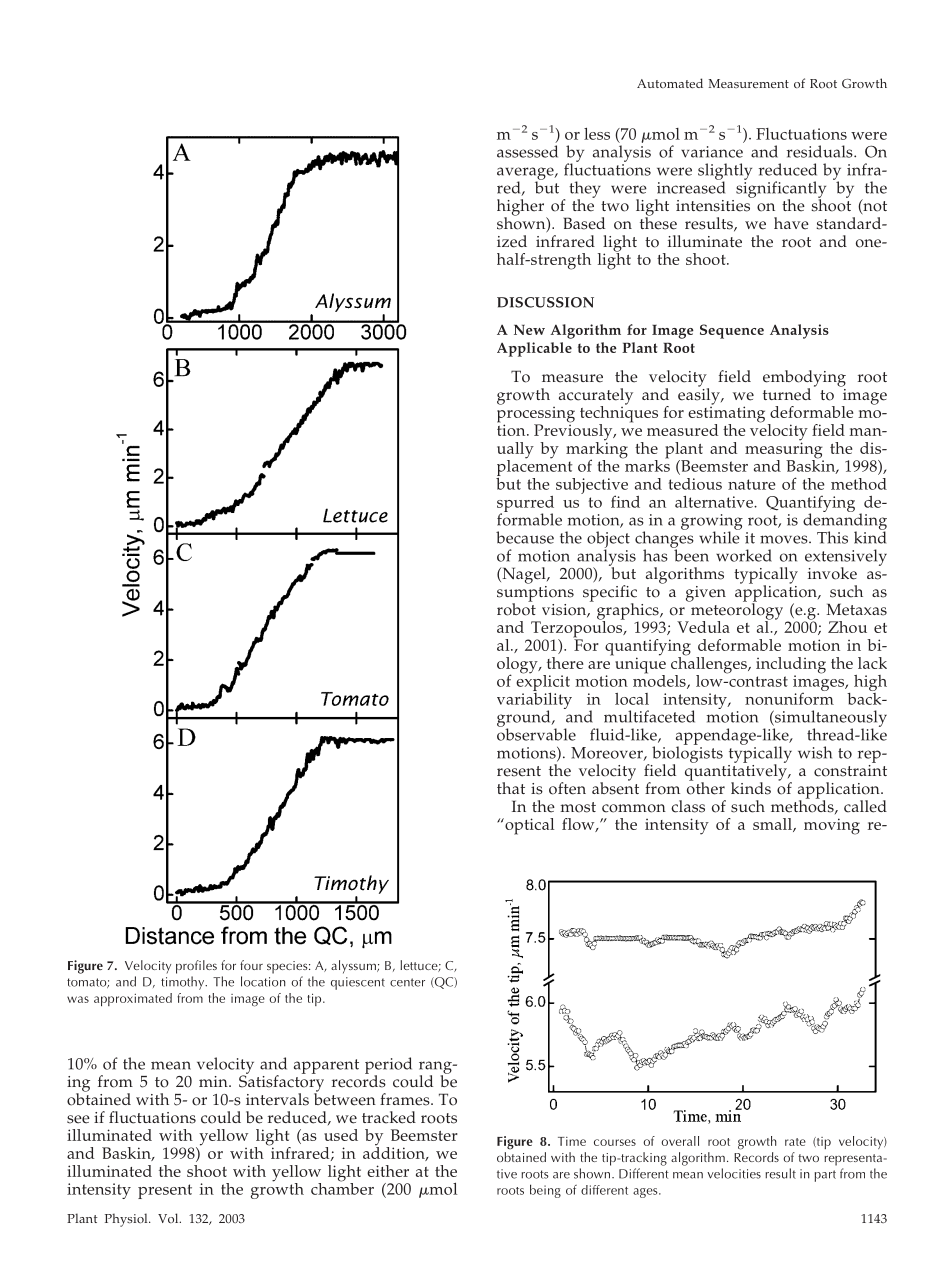 The width and height of the screenshot is (952, 1275). What do you see at coordinates (597, 134) in the screenshot?
I see `less` at bounding box center [597, 134].
